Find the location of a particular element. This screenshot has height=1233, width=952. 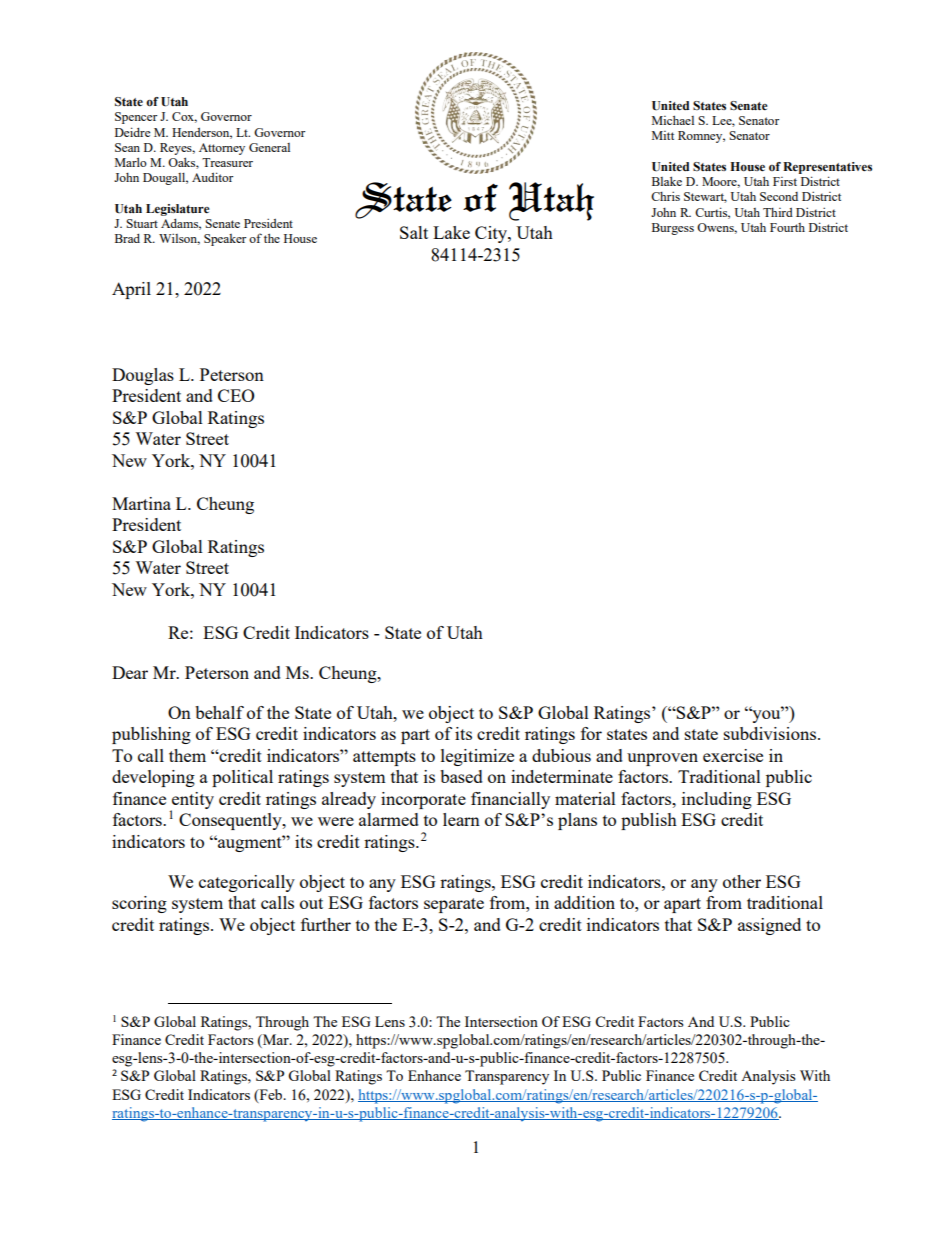

CEO is located at coordinates (236, 395).
